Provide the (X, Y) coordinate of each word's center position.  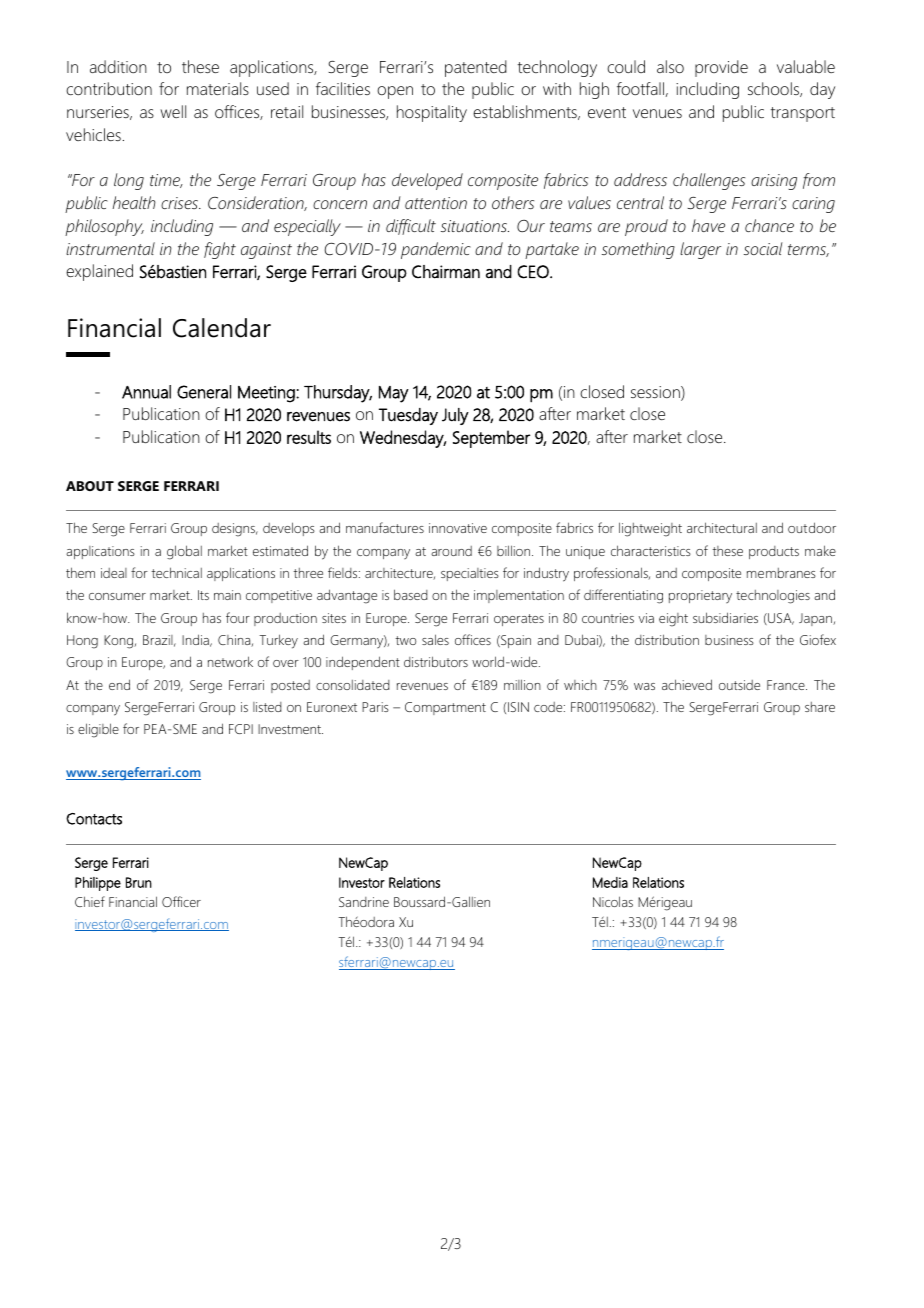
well (173, 111)
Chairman (446, 272)
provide (721, 68)
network (230, 661)
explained (99, 272)
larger (700, 250)
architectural (722, 527)
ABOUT (90, 486)
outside (739, 685)
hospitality (432, 113)
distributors (436, 661)
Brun (139, 882)
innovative (458, 528)
